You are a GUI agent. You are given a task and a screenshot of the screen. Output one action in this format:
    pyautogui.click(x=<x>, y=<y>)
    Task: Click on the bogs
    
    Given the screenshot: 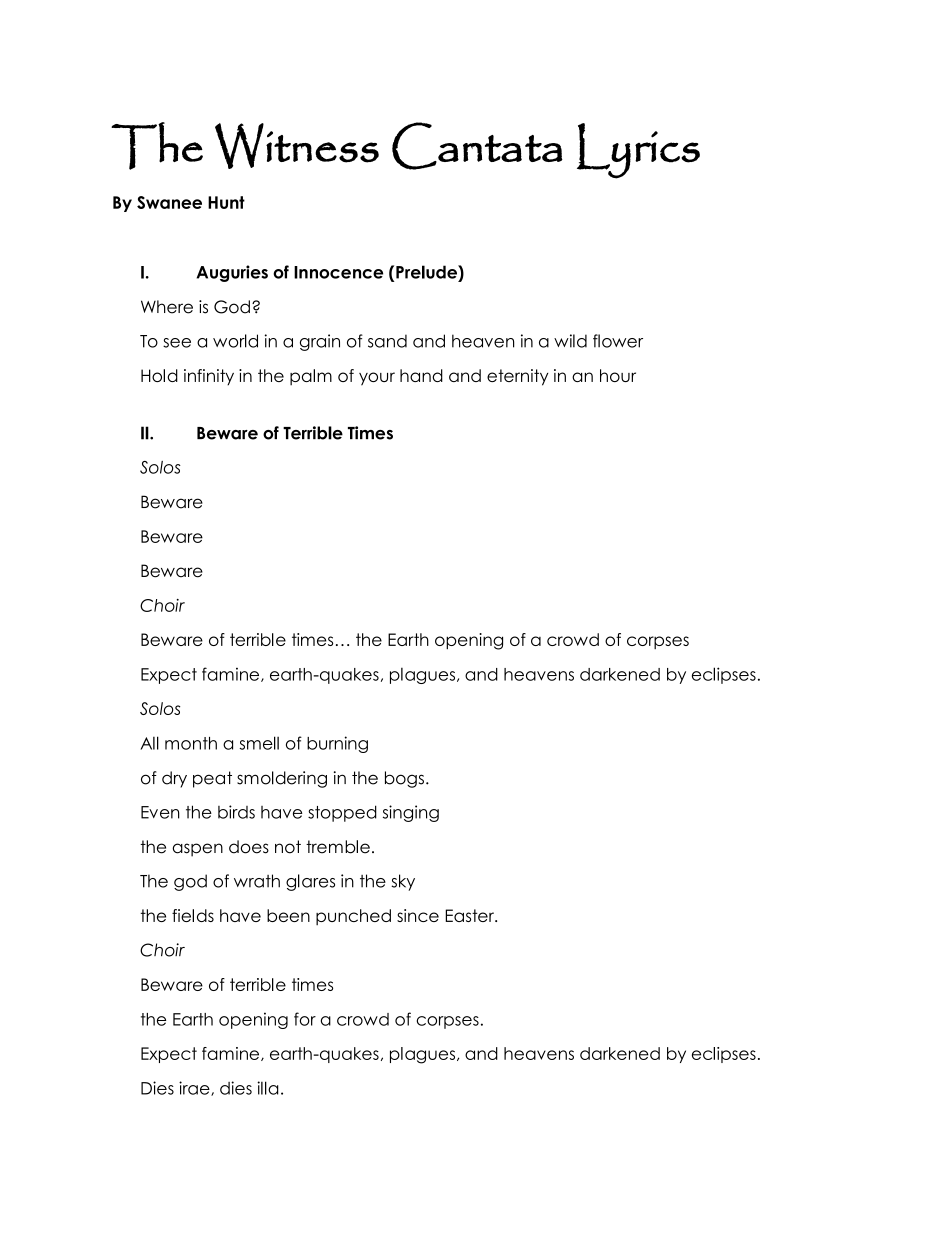 What is the action you would take?
    pyautogui.click(x=404, y=779)
